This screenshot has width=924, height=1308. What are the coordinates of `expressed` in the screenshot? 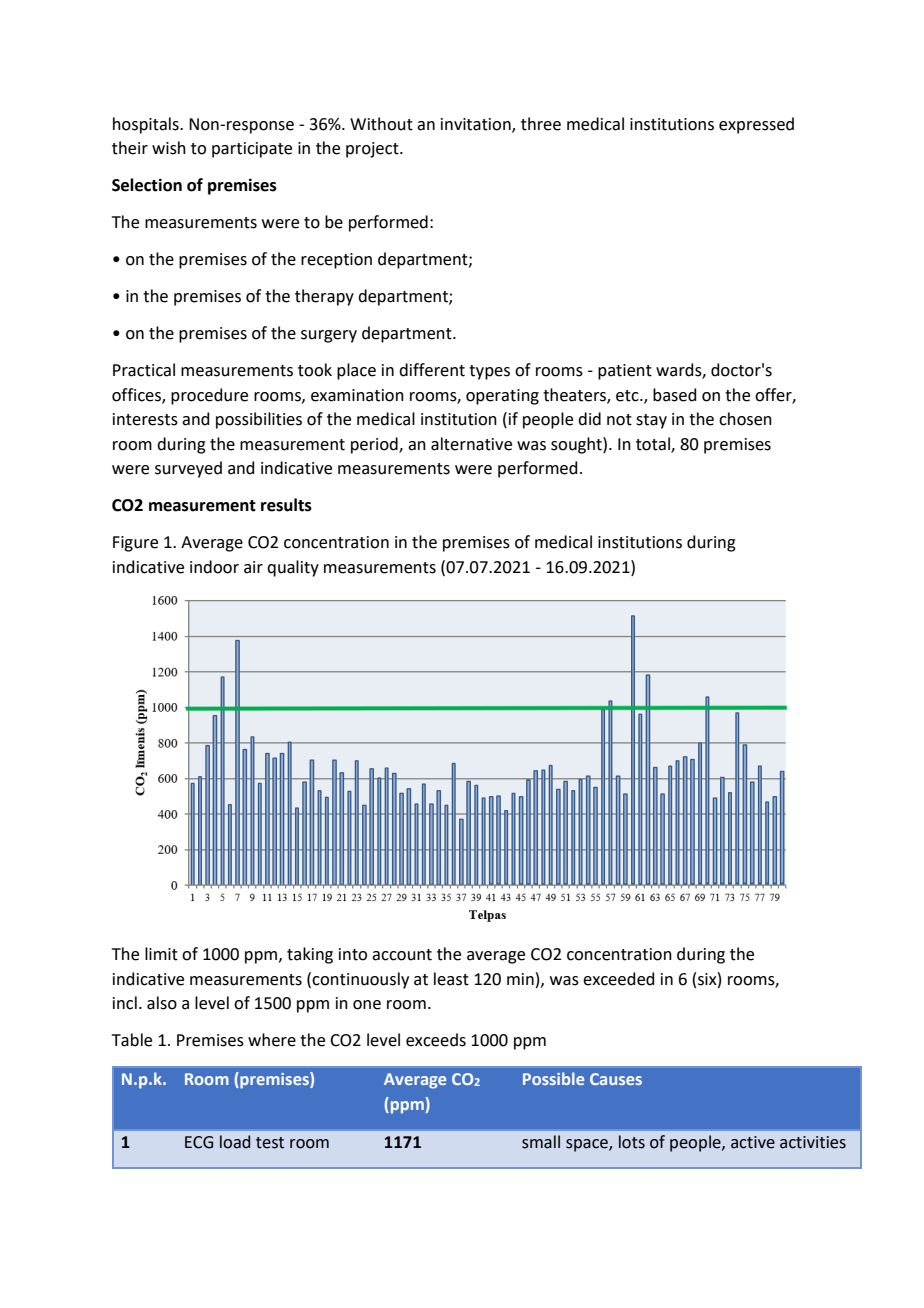 It's located at (756, 125).
